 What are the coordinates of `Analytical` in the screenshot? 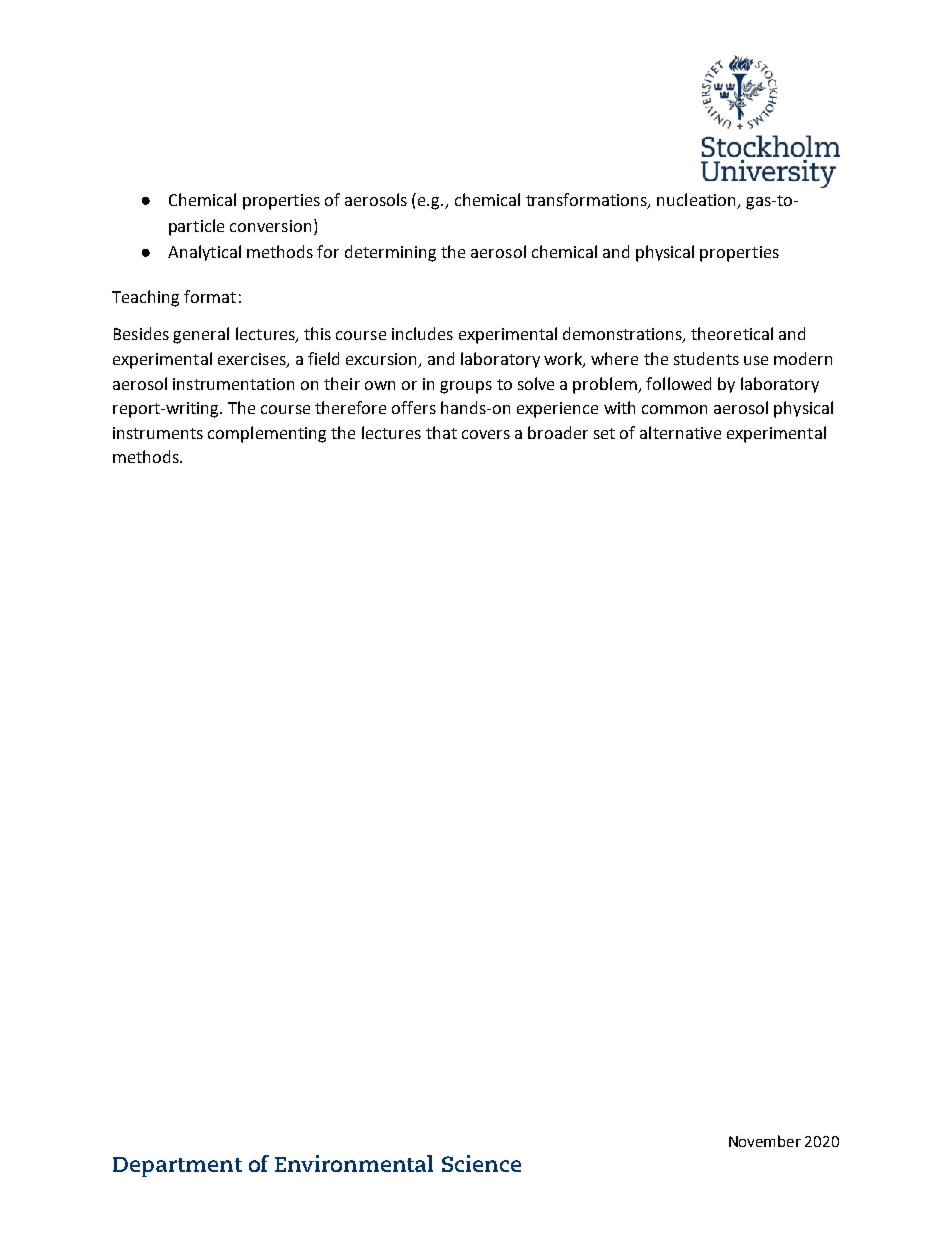 It's located at (204, 253).
